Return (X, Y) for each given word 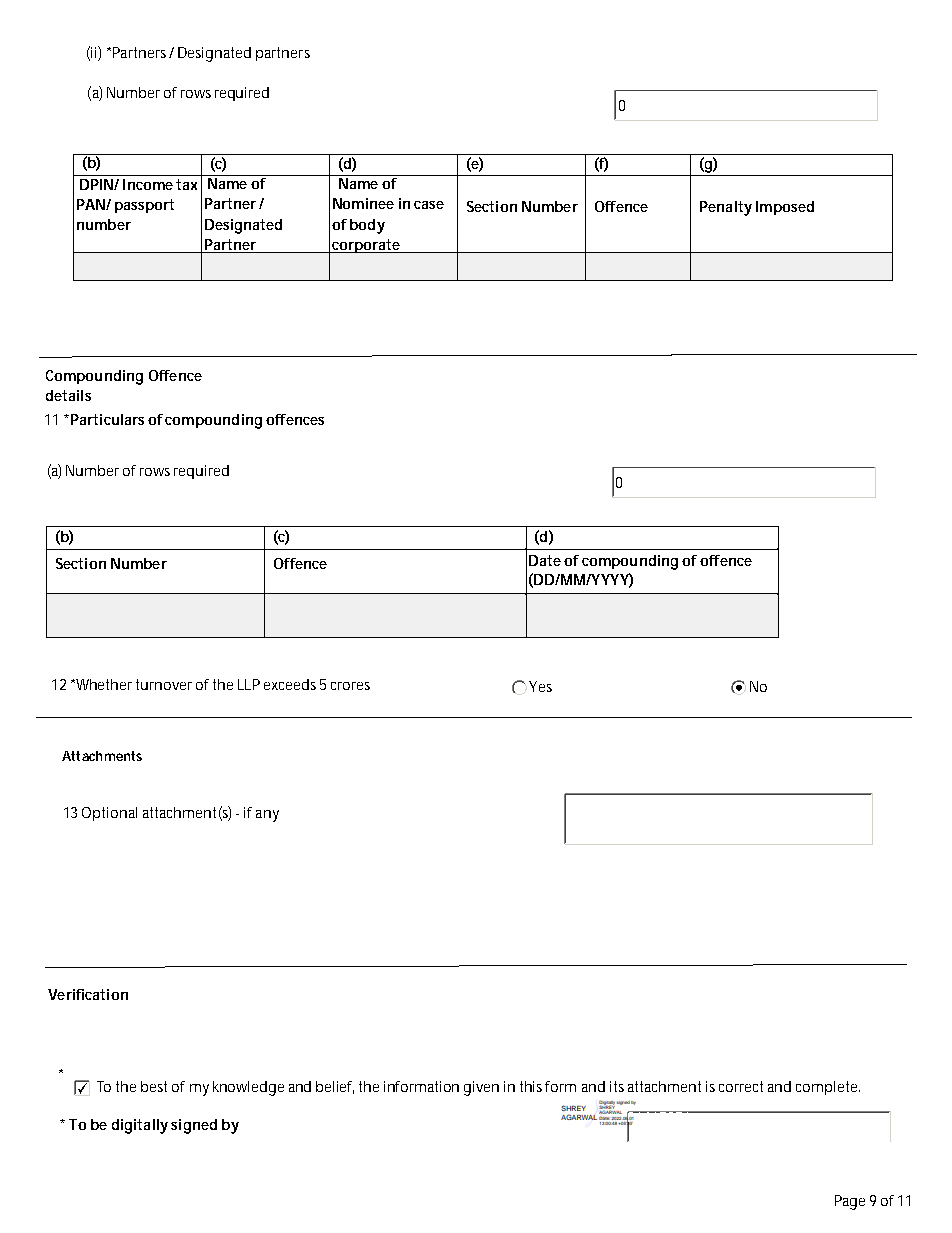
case (429, 205)
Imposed (785, 208)
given (481, 1088)
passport (144, 206)
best (154, 1086)
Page (850, 1202)
